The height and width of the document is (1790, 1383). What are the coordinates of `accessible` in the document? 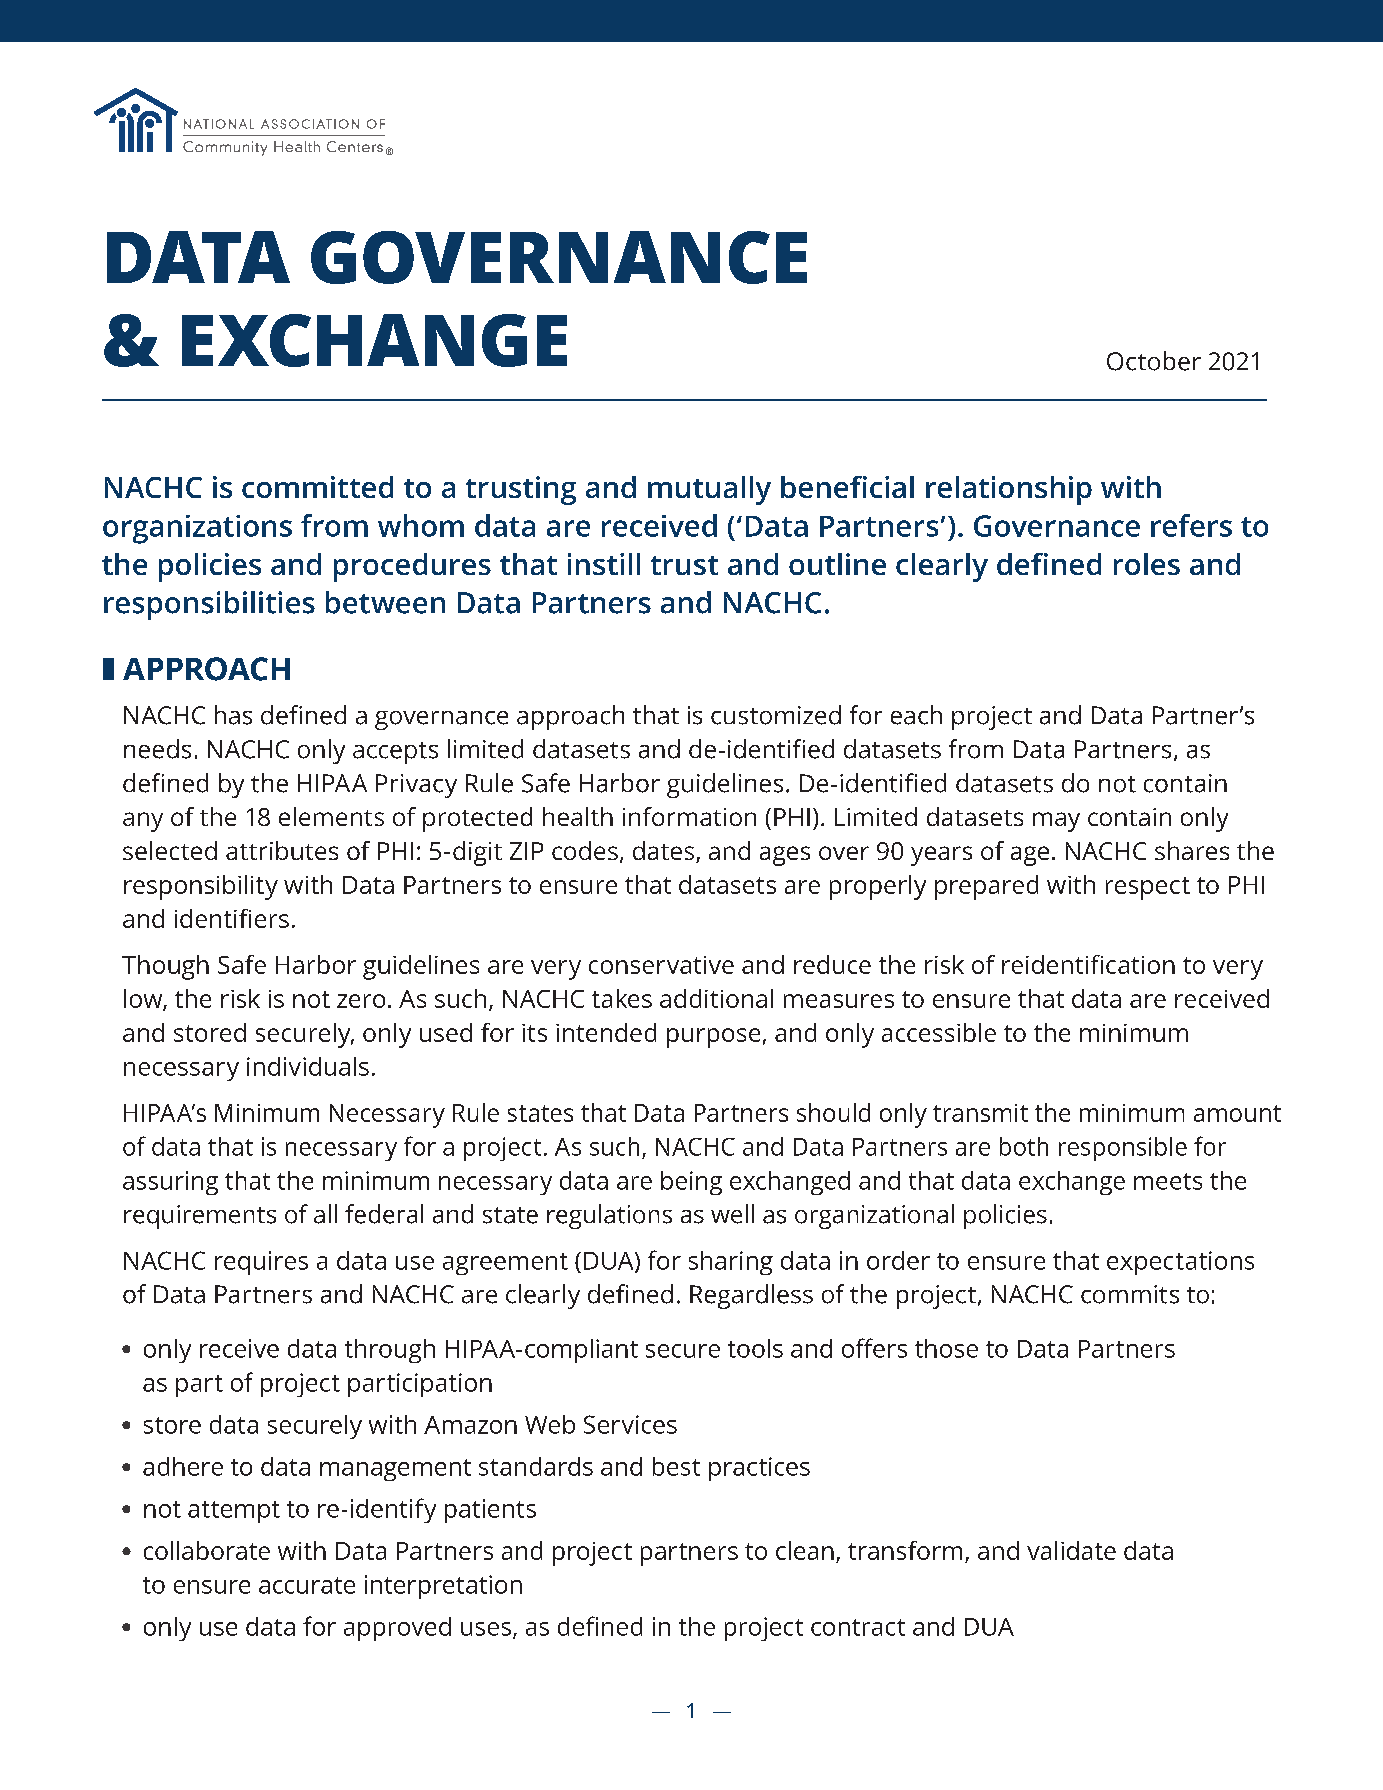 It's located at (939, 1032).
